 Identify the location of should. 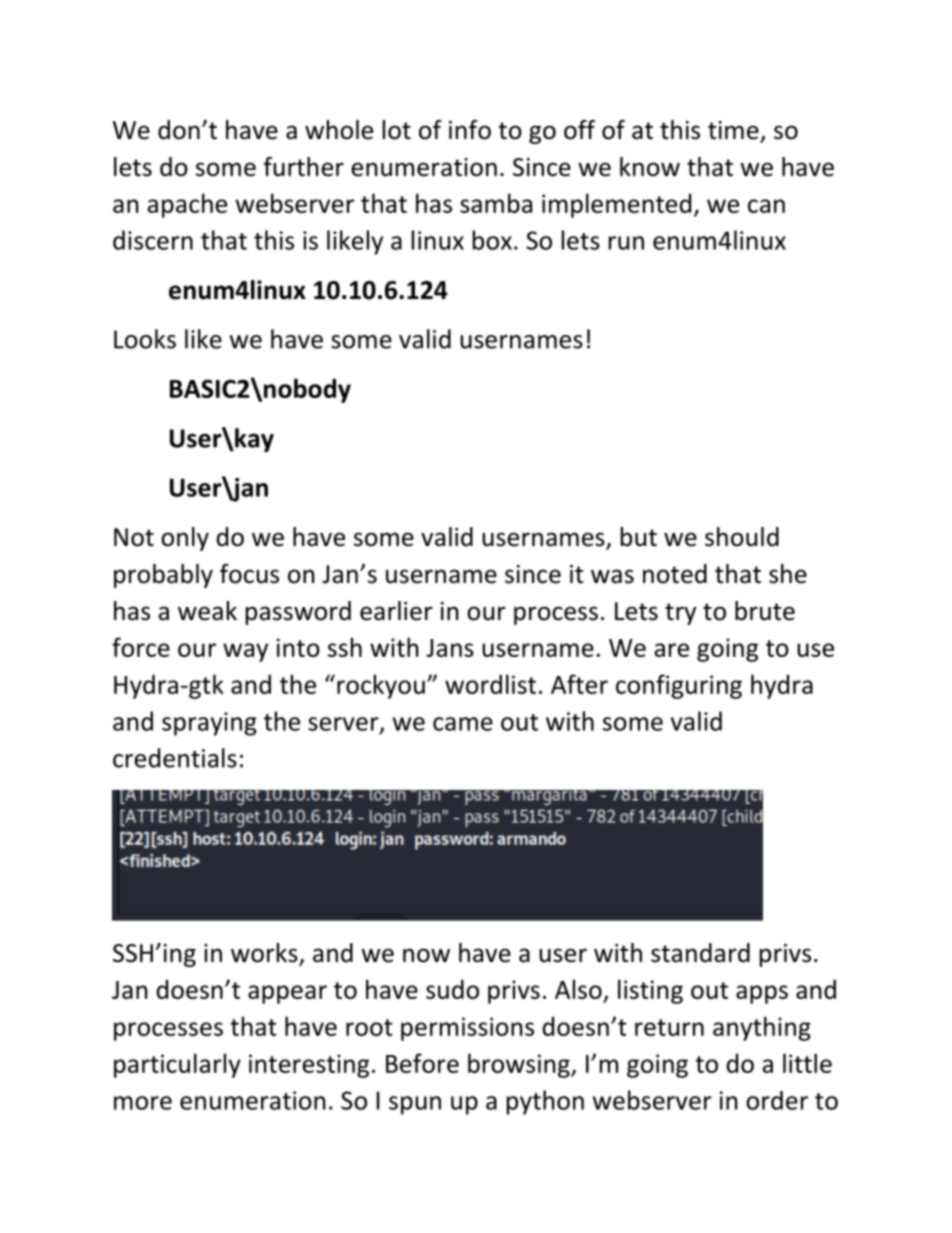
(742, 537).
